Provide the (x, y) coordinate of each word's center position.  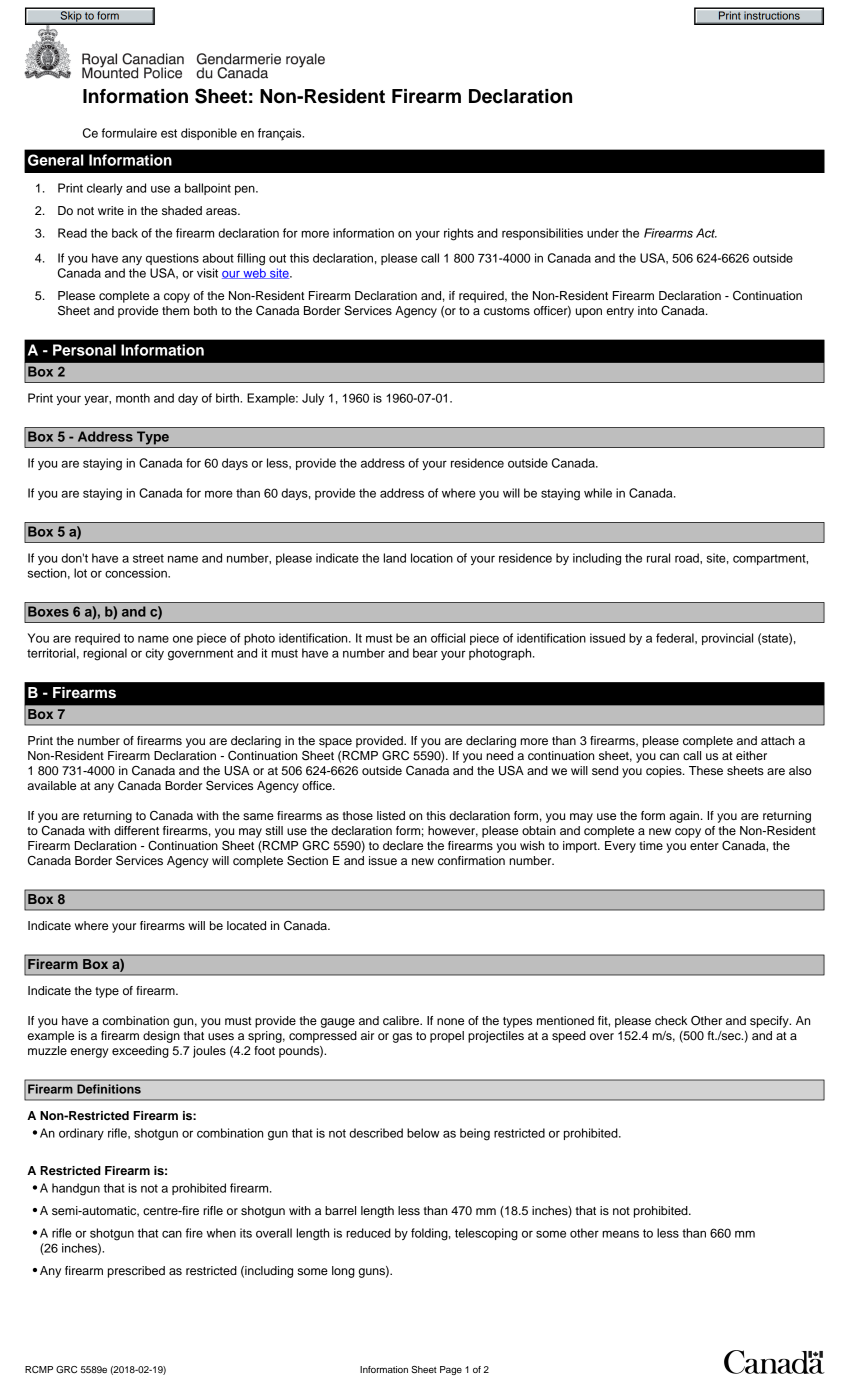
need (499, 755)
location (432, 558)
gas (402, 1038)
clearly (105, 189)
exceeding (140, 1052)
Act (706, 233)
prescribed (136, 1272)
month (133, 398)
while (598, 493)
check (671, 1020)
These (706, 770)
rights (459, 234)
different (136, 830)
